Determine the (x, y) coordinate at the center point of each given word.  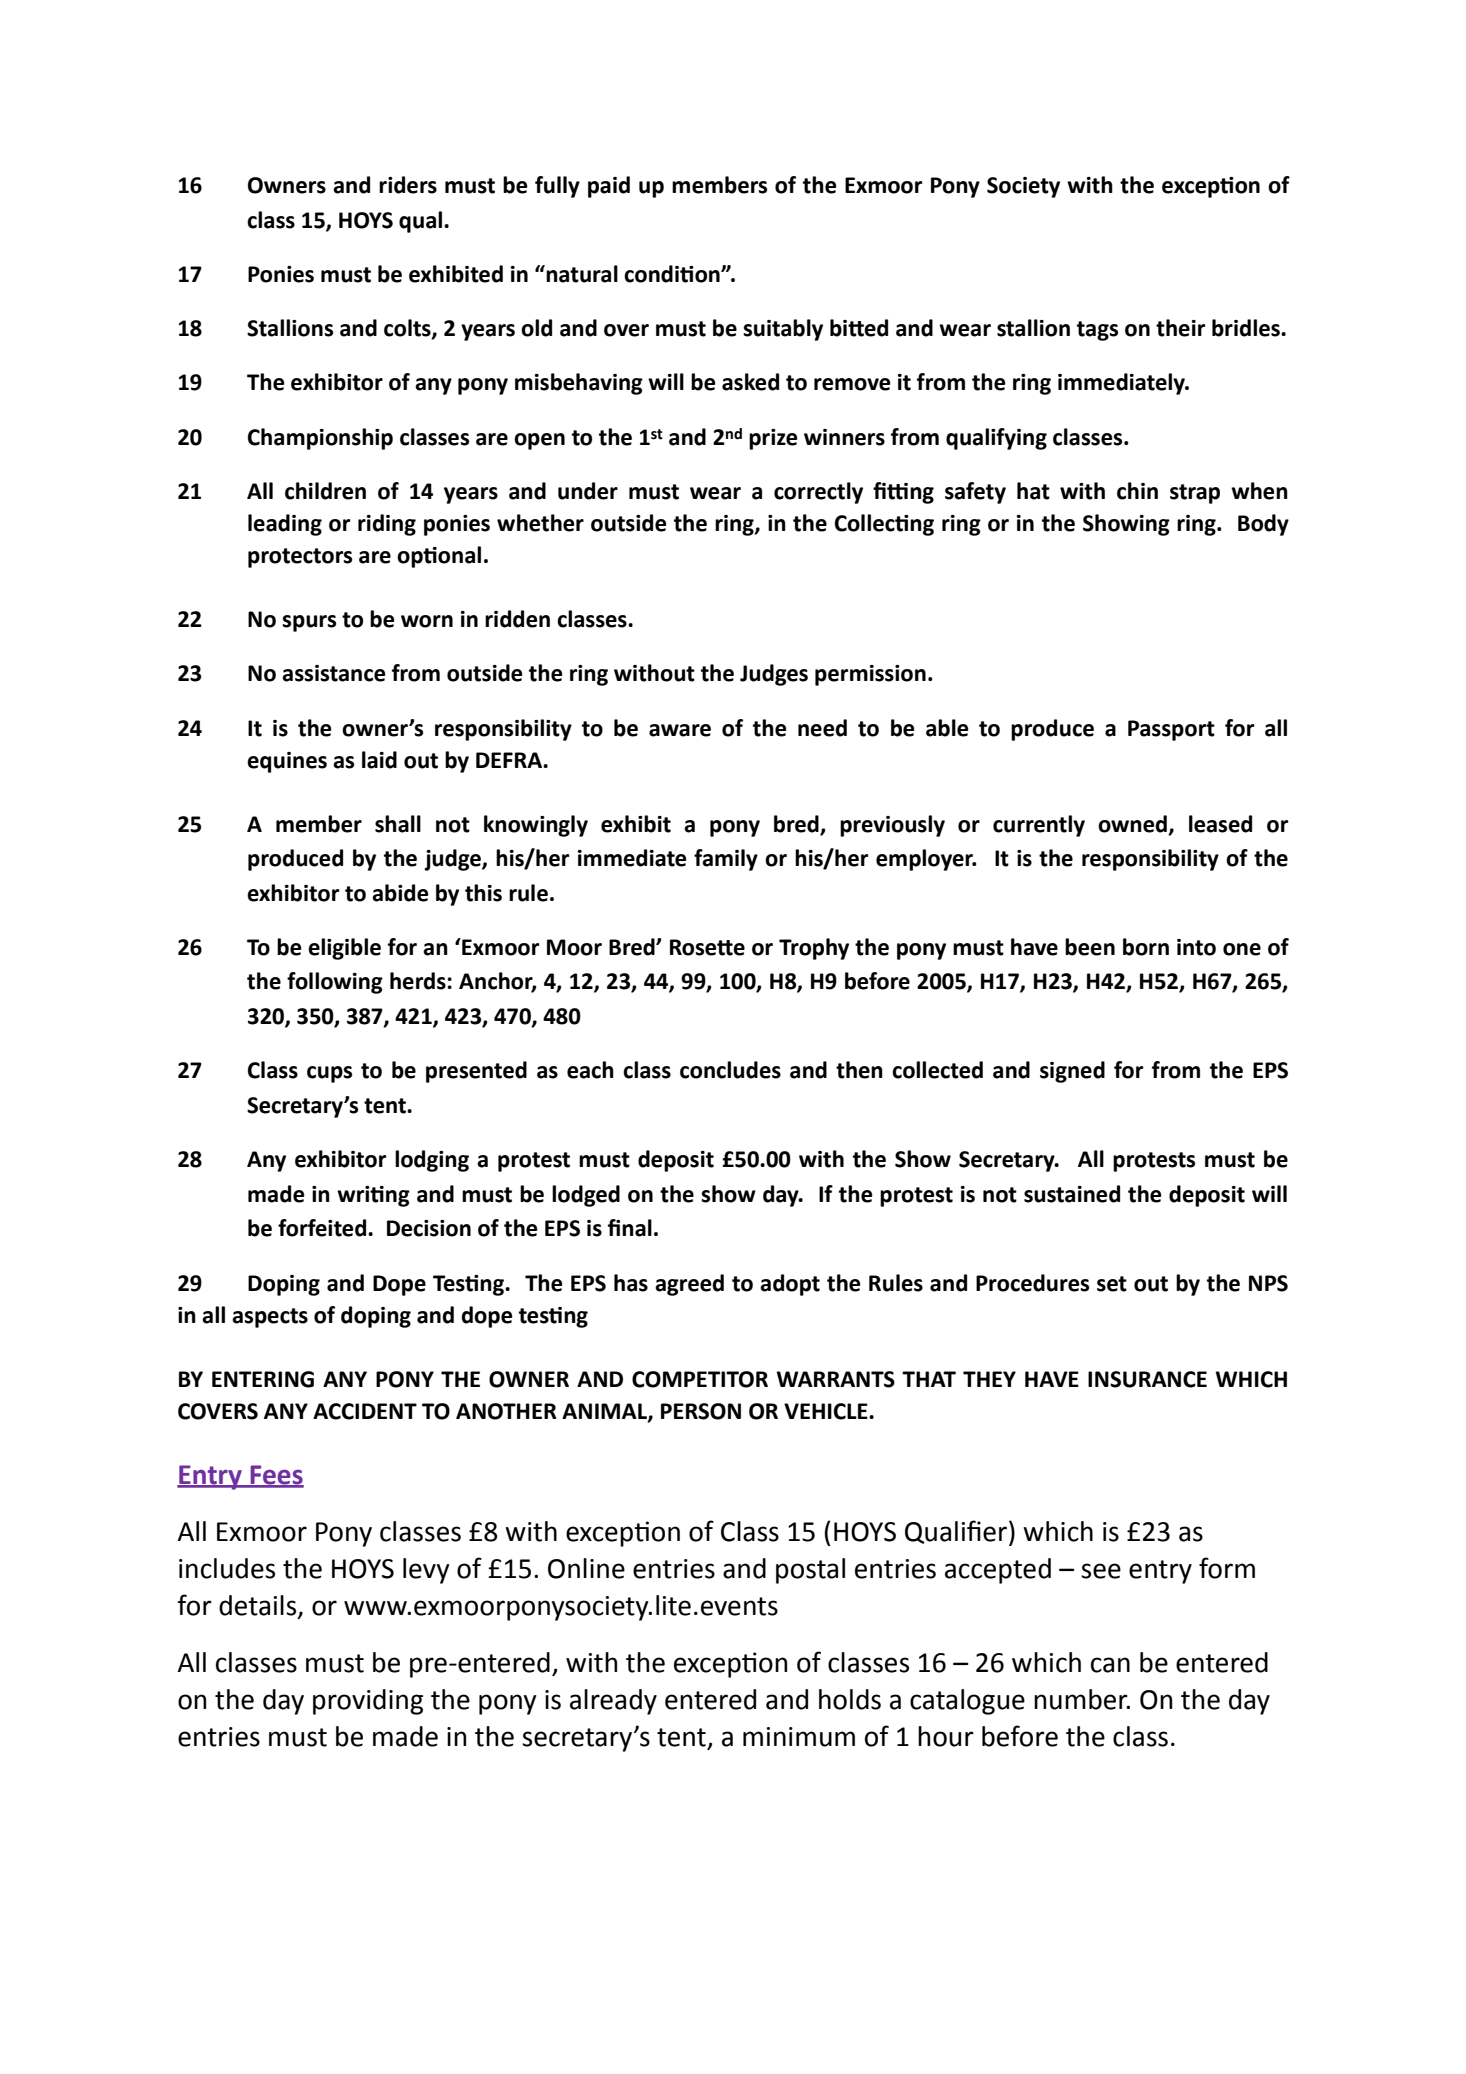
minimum (799, 1737)
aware (680, 730)
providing (368, 1702)
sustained (1072, 1194)
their (1180, 328)
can (1110, 1665)
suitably (783, 330)
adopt (790, 1285)
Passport (1171, 730)
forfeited (323, 1228)
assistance (334, 673)
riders (408, 185)
